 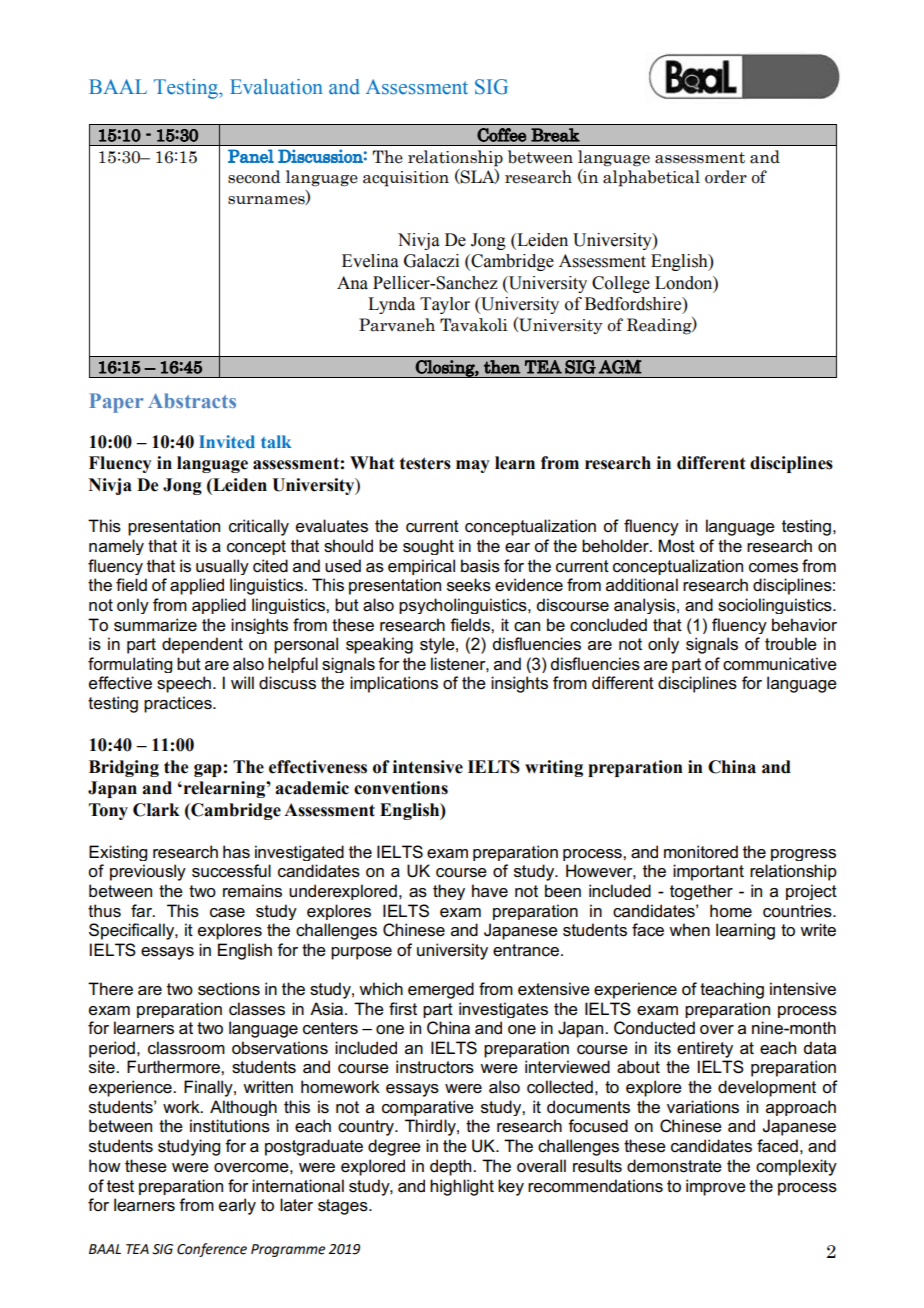 What do you see at coordinates (184, 684) in the page?
I see `speech` at bounding box center [184, 684].
